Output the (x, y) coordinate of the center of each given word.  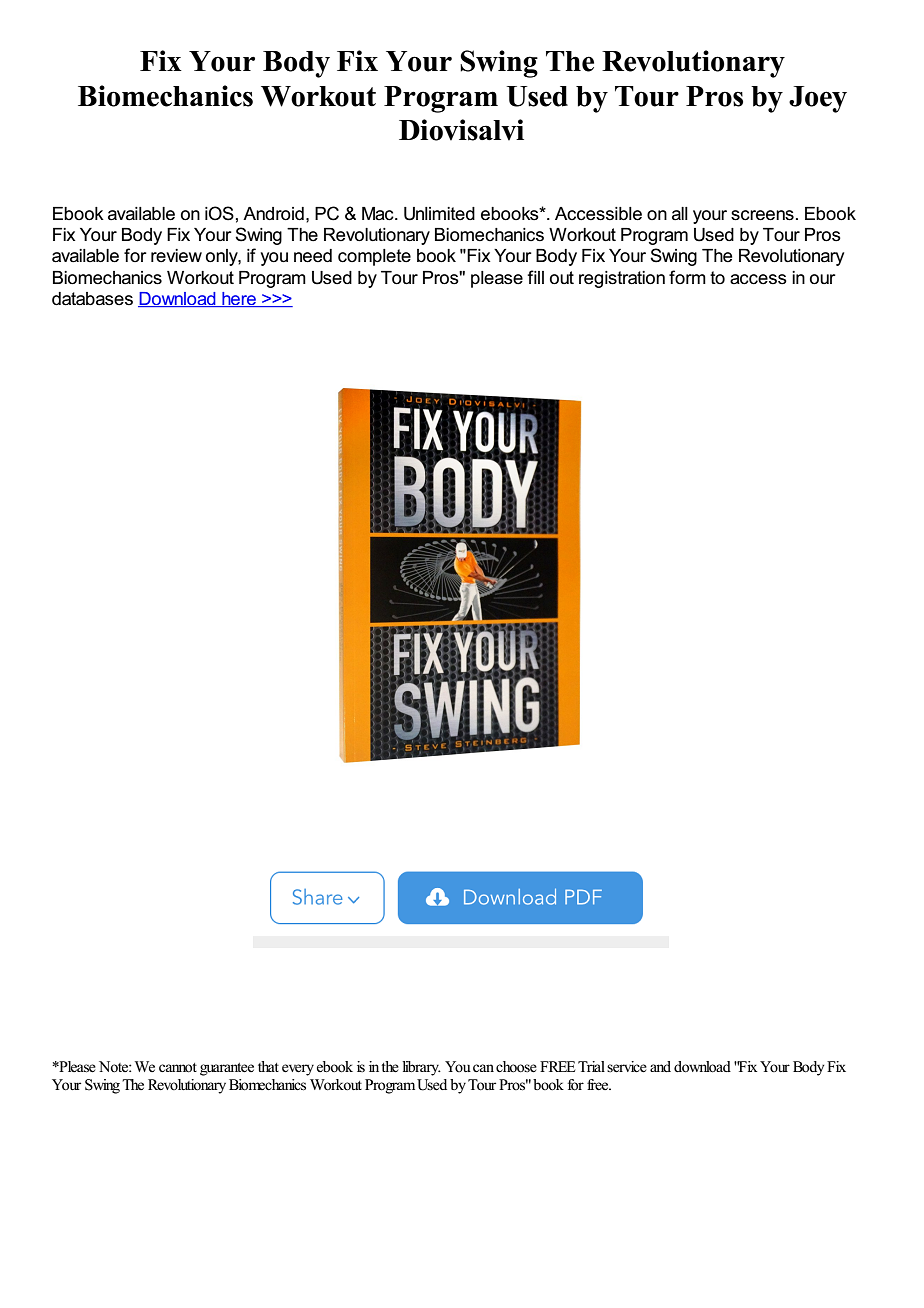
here (239, 299)
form (687, 277)
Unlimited (439, 214)
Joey (818, 99)
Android (273, 214)
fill (535, 277)
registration (622, 279)
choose (516, 1067)
